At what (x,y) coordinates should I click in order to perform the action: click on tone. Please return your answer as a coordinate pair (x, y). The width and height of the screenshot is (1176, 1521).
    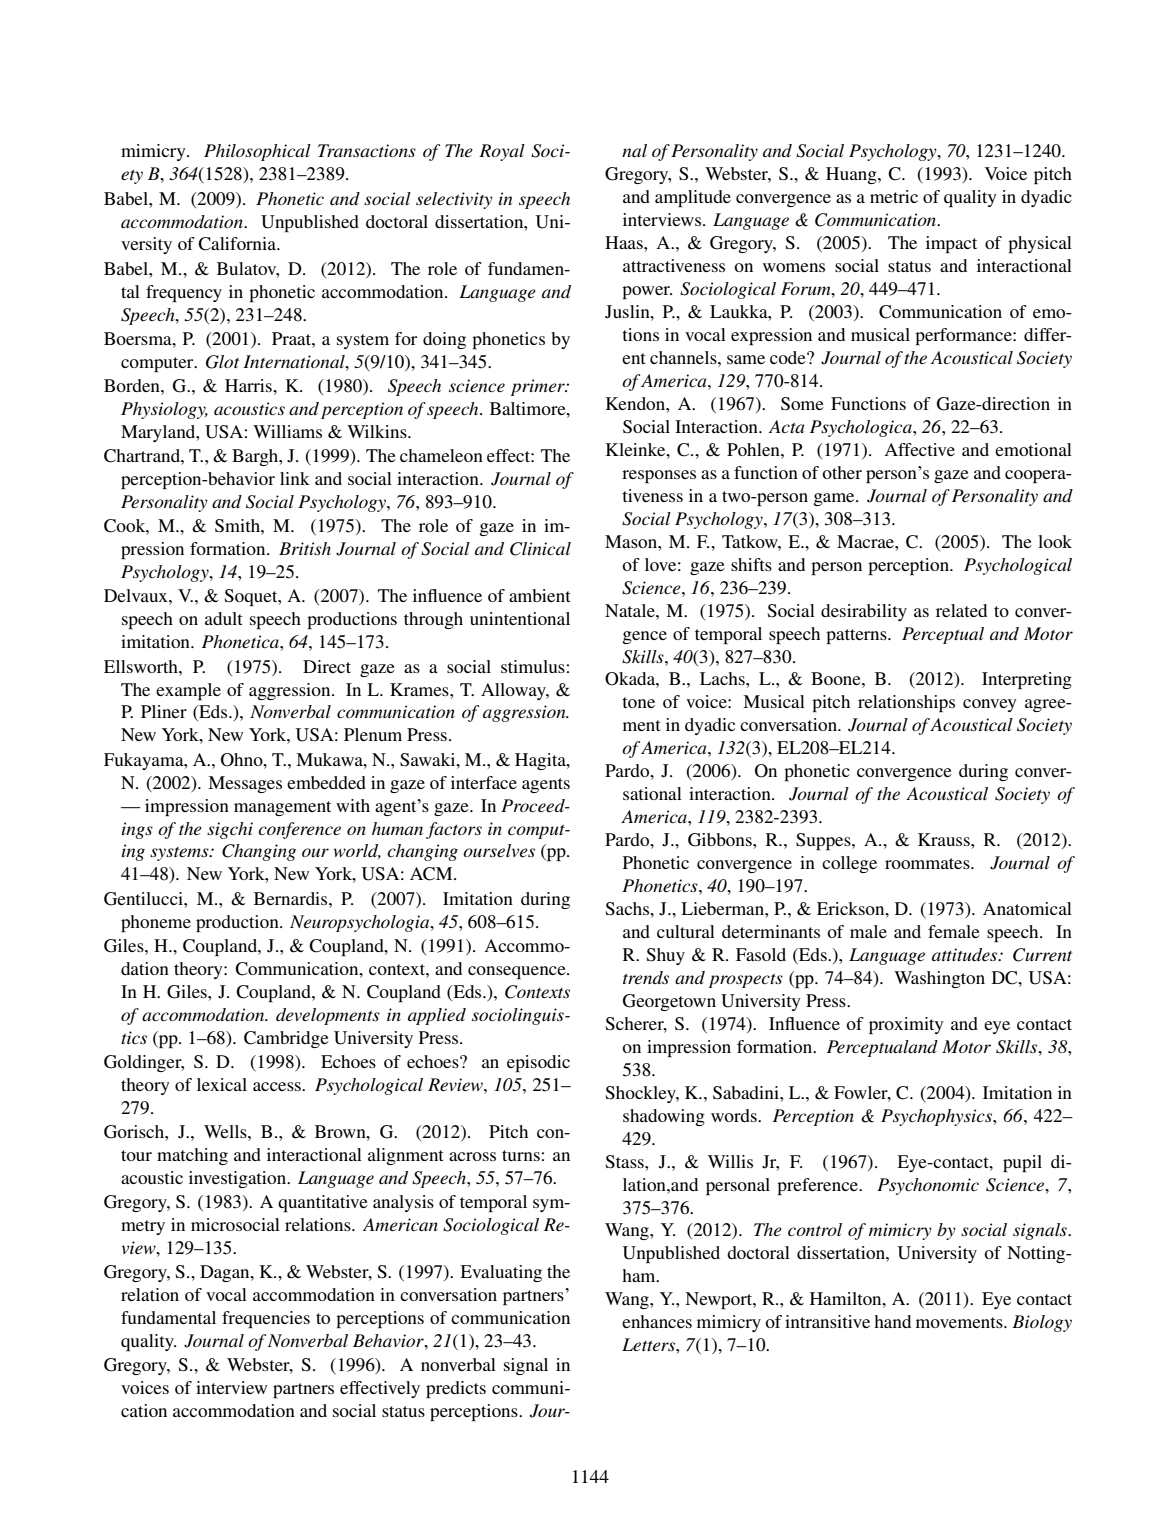
    Looking at the image, I should click on (638, 702).
